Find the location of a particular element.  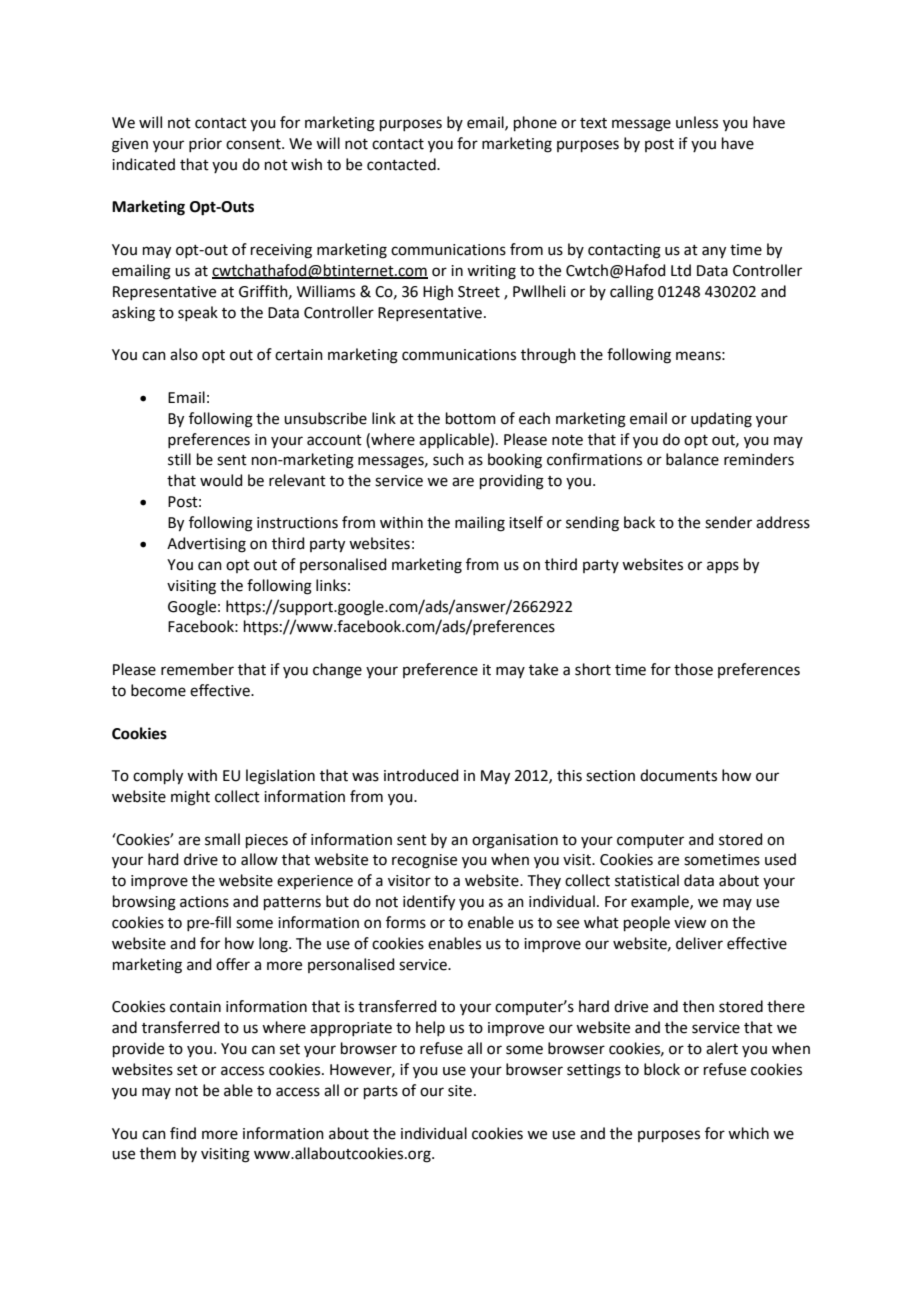

unless is located at coordinates (697, 122).
